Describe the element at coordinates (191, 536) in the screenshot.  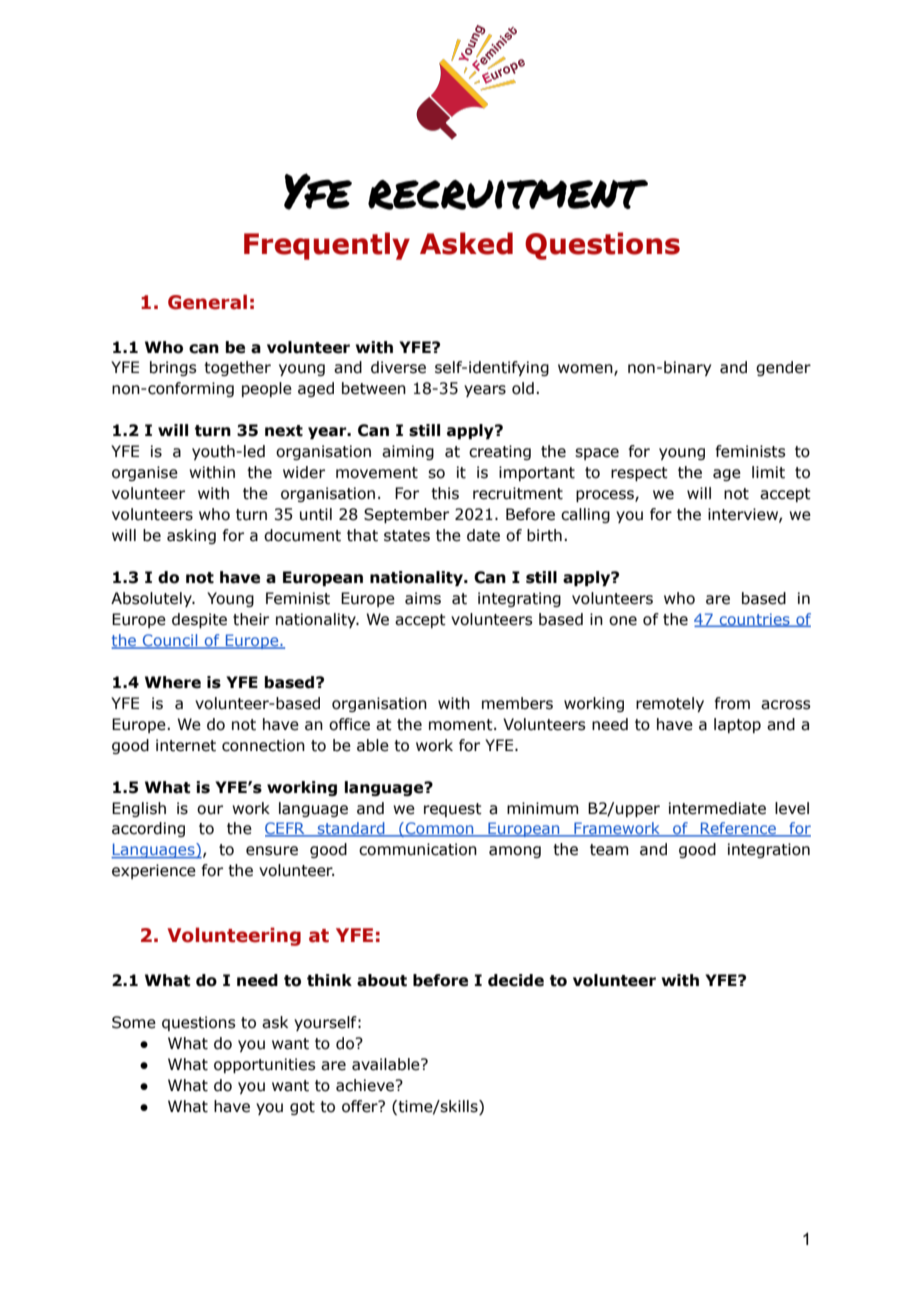
I see `asking` at that location.
